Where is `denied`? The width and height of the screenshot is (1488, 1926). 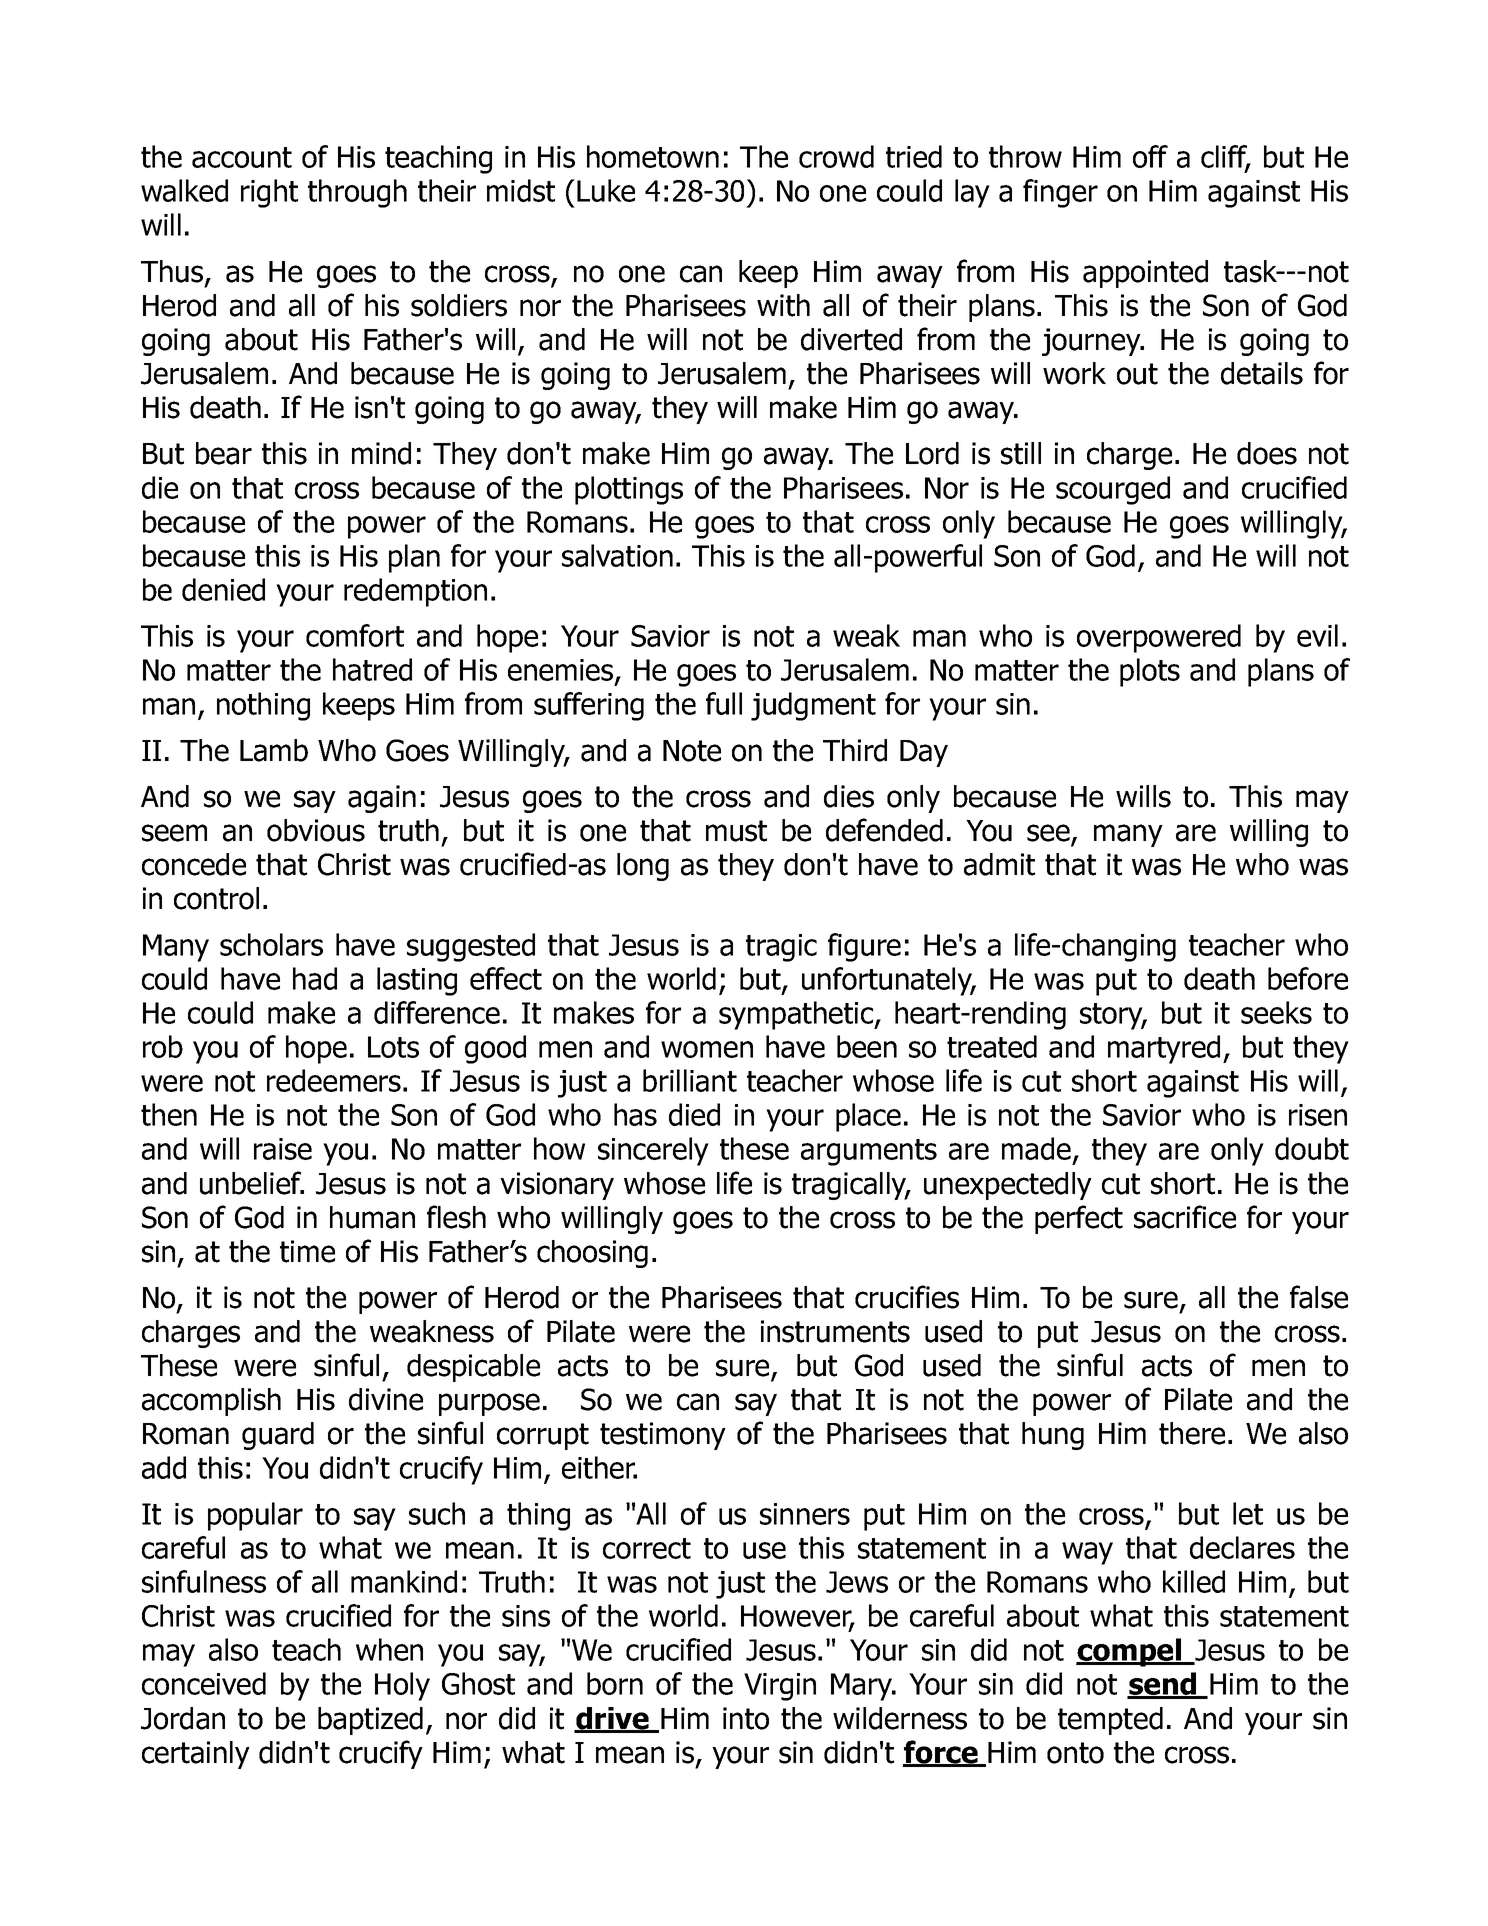
denied is located at coordinates (223, 589).
